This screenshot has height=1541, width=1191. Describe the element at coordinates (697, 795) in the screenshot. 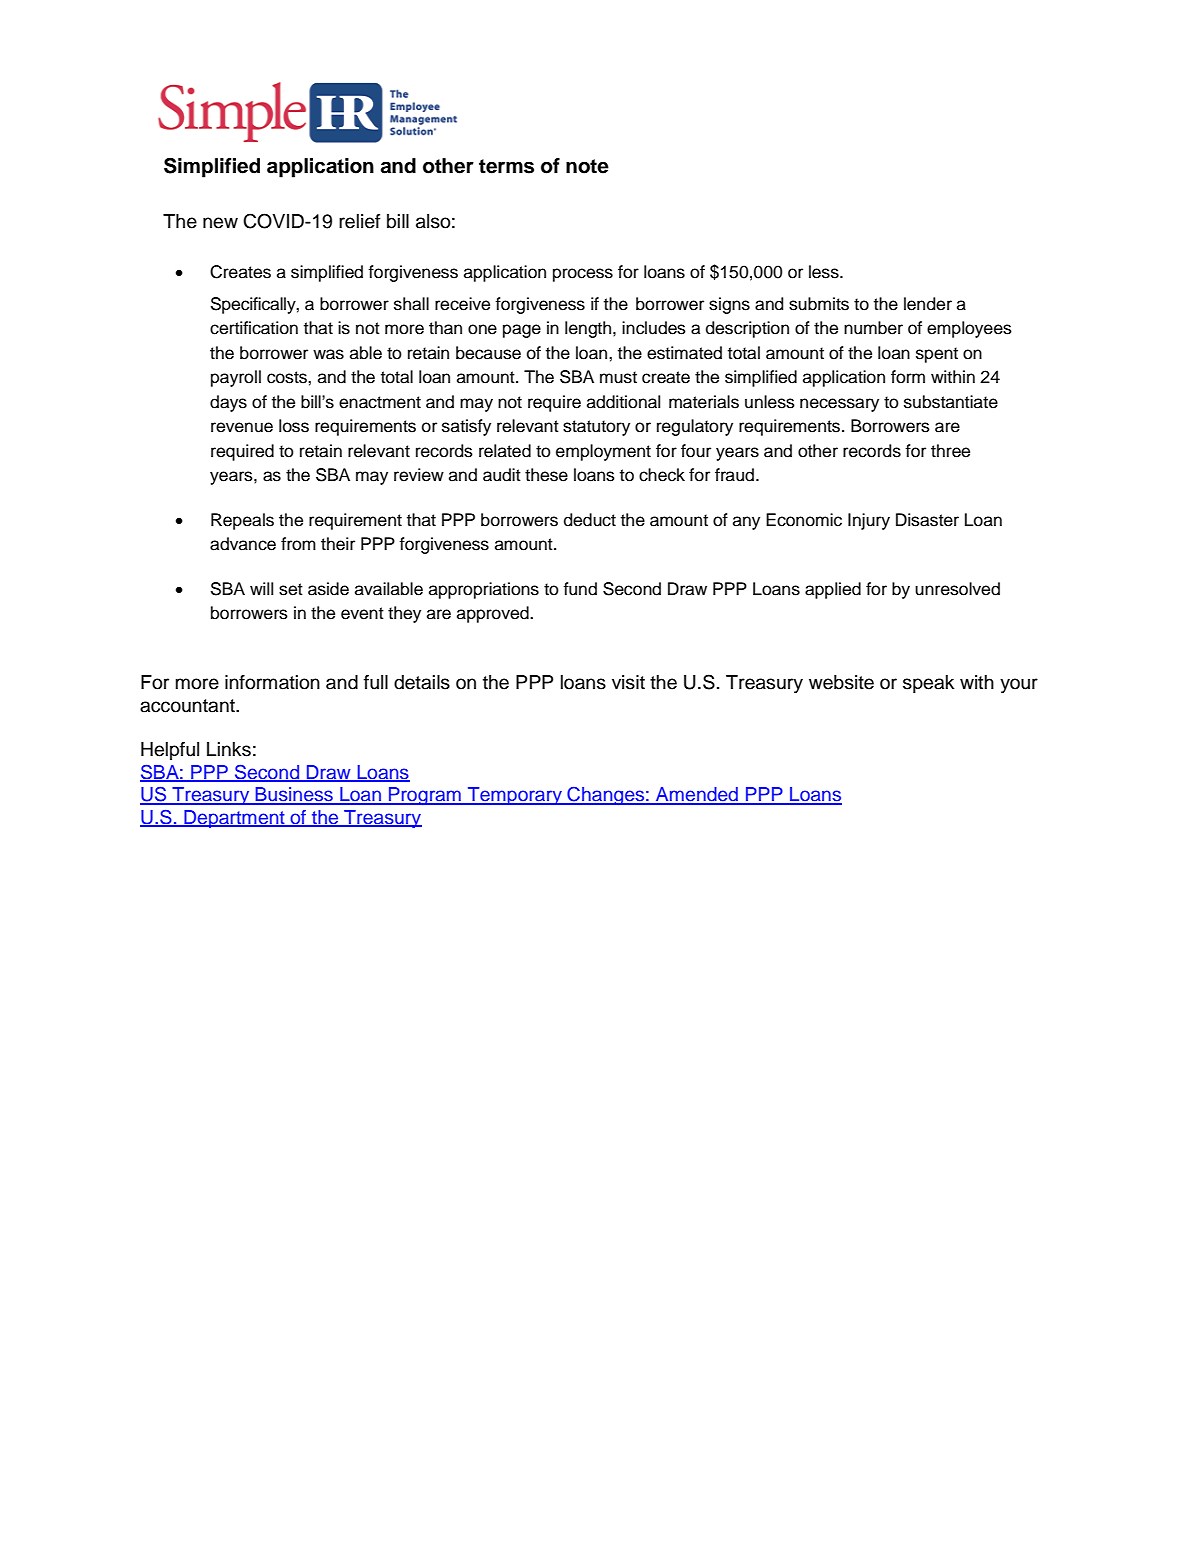

I see `Amended` at that location.
